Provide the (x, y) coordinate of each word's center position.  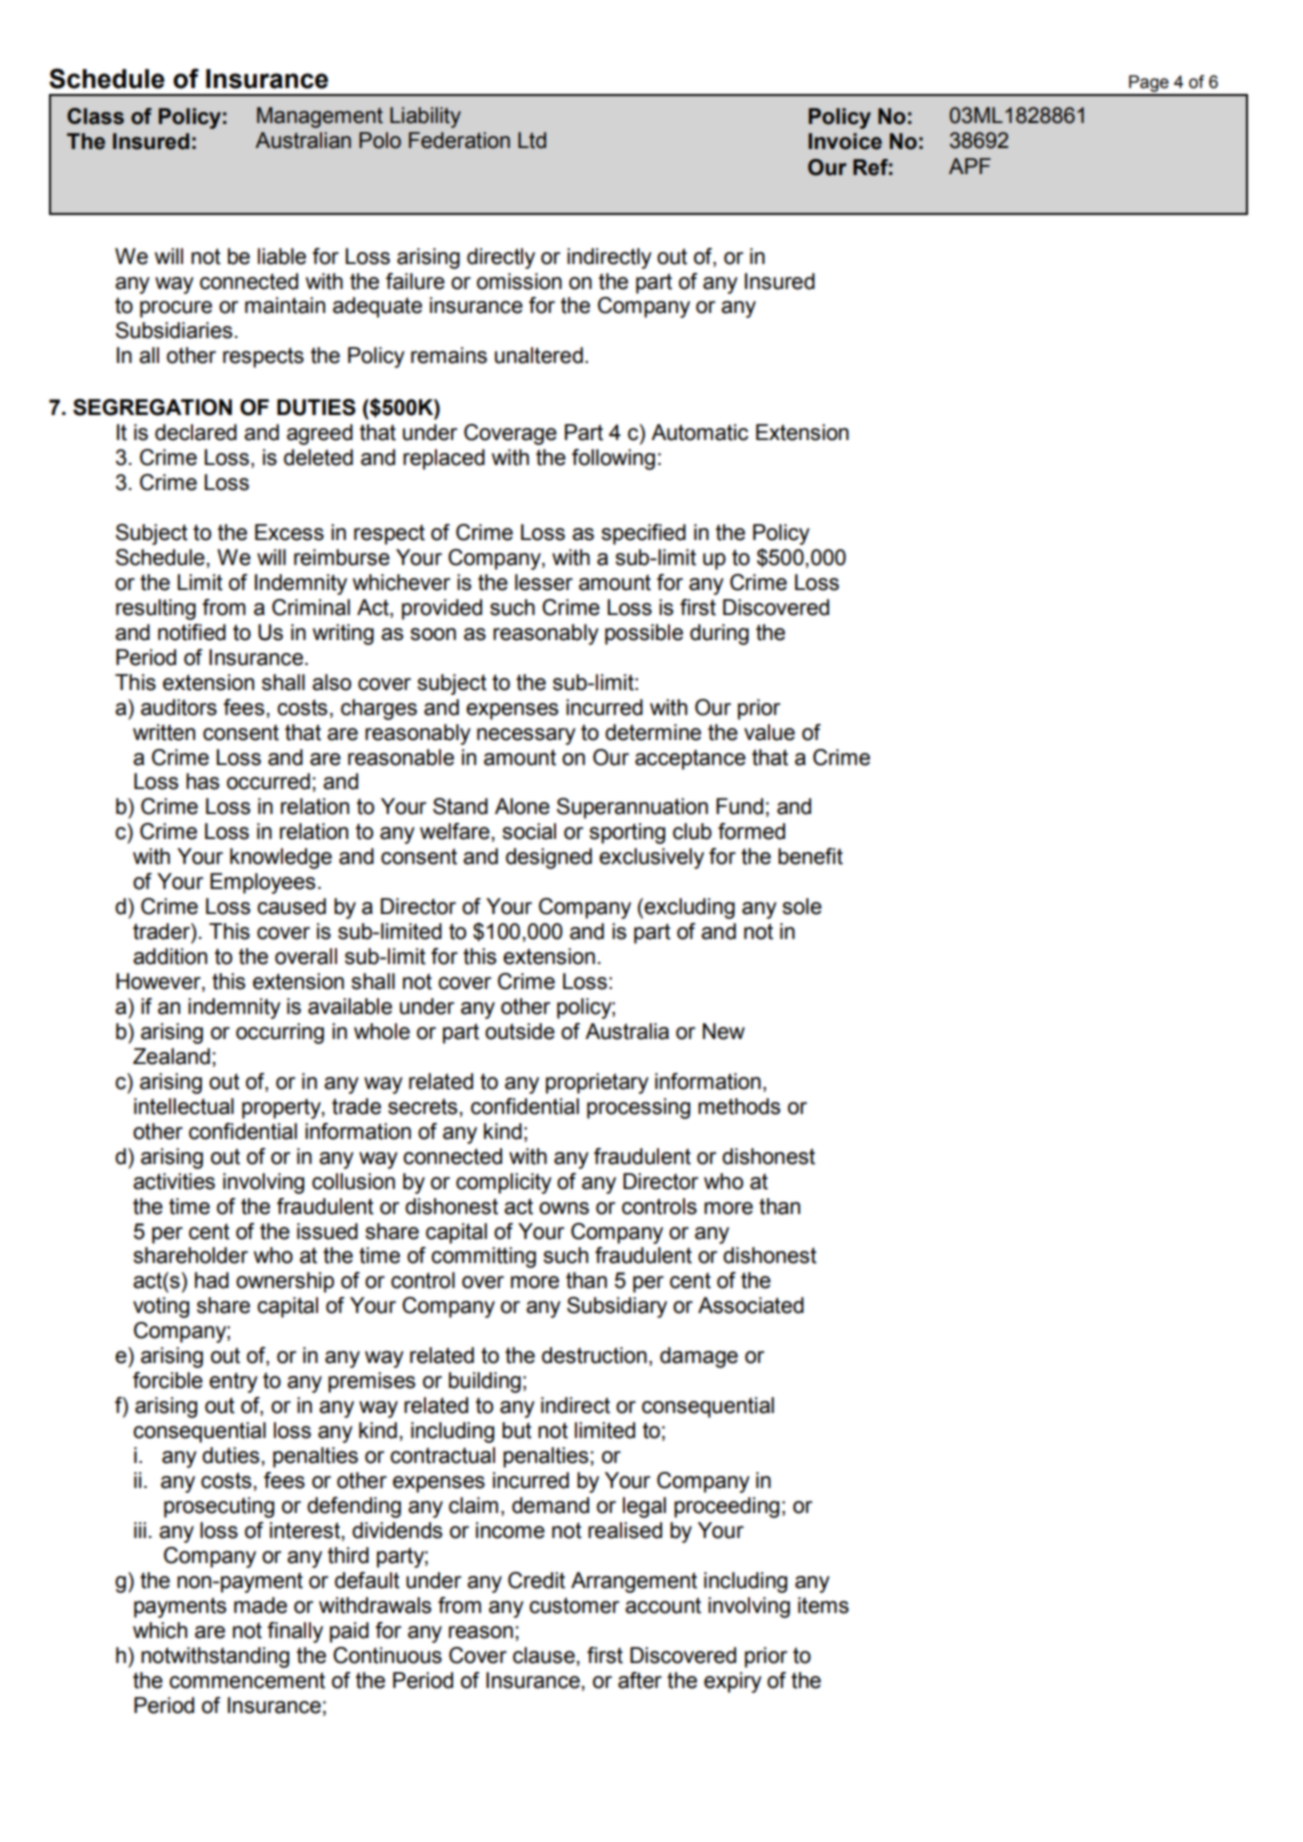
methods (739, 1106)
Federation (459, 140)
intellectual (184, 1106)
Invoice (845, 141)
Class (95, 116)
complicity (504, 1183)
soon (433, 634)
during (719, 634)
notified (192, 632)
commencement (247, 1680)
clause (544, 1655)
